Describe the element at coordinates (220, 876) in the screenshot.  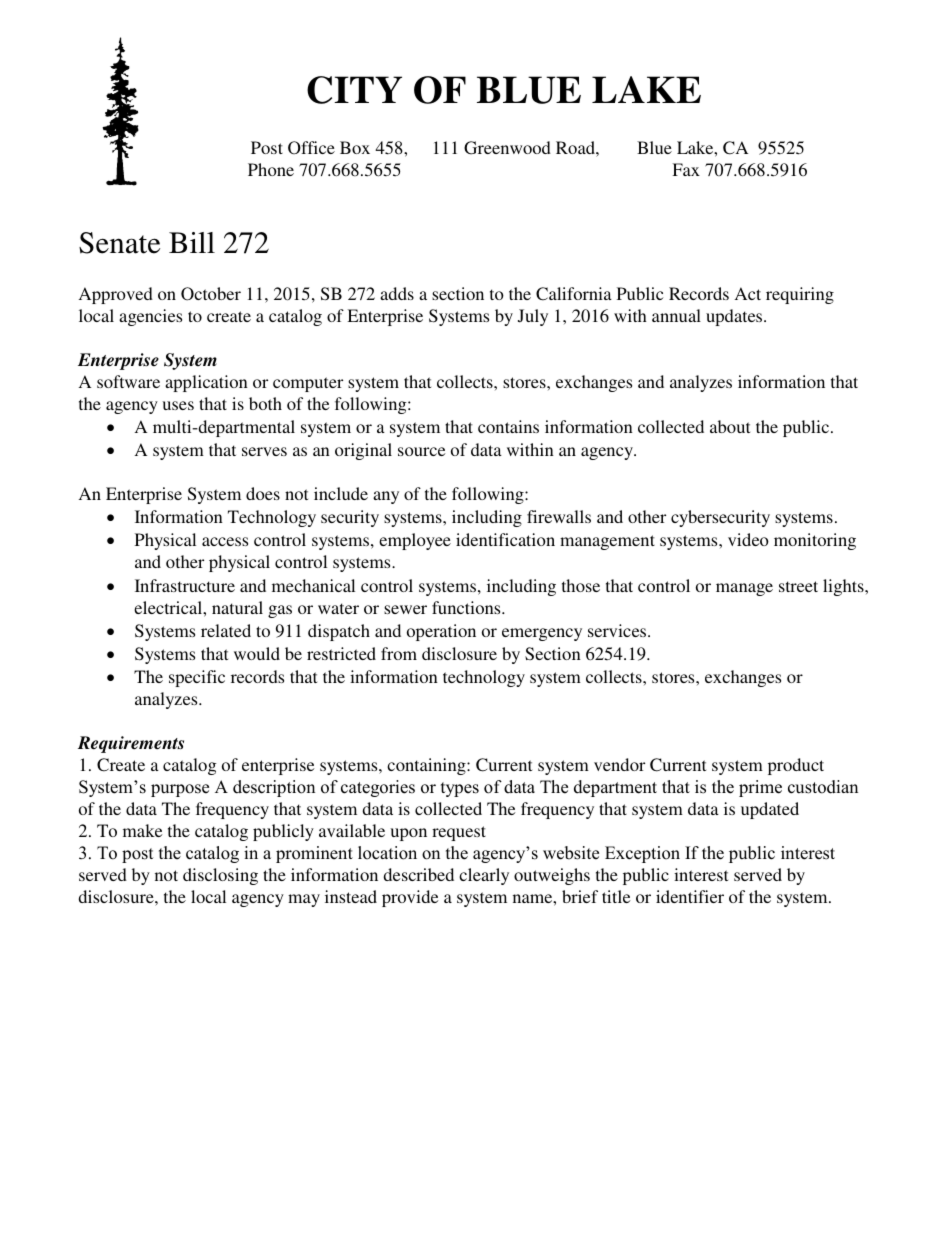
I see `disclosing` at that location.
